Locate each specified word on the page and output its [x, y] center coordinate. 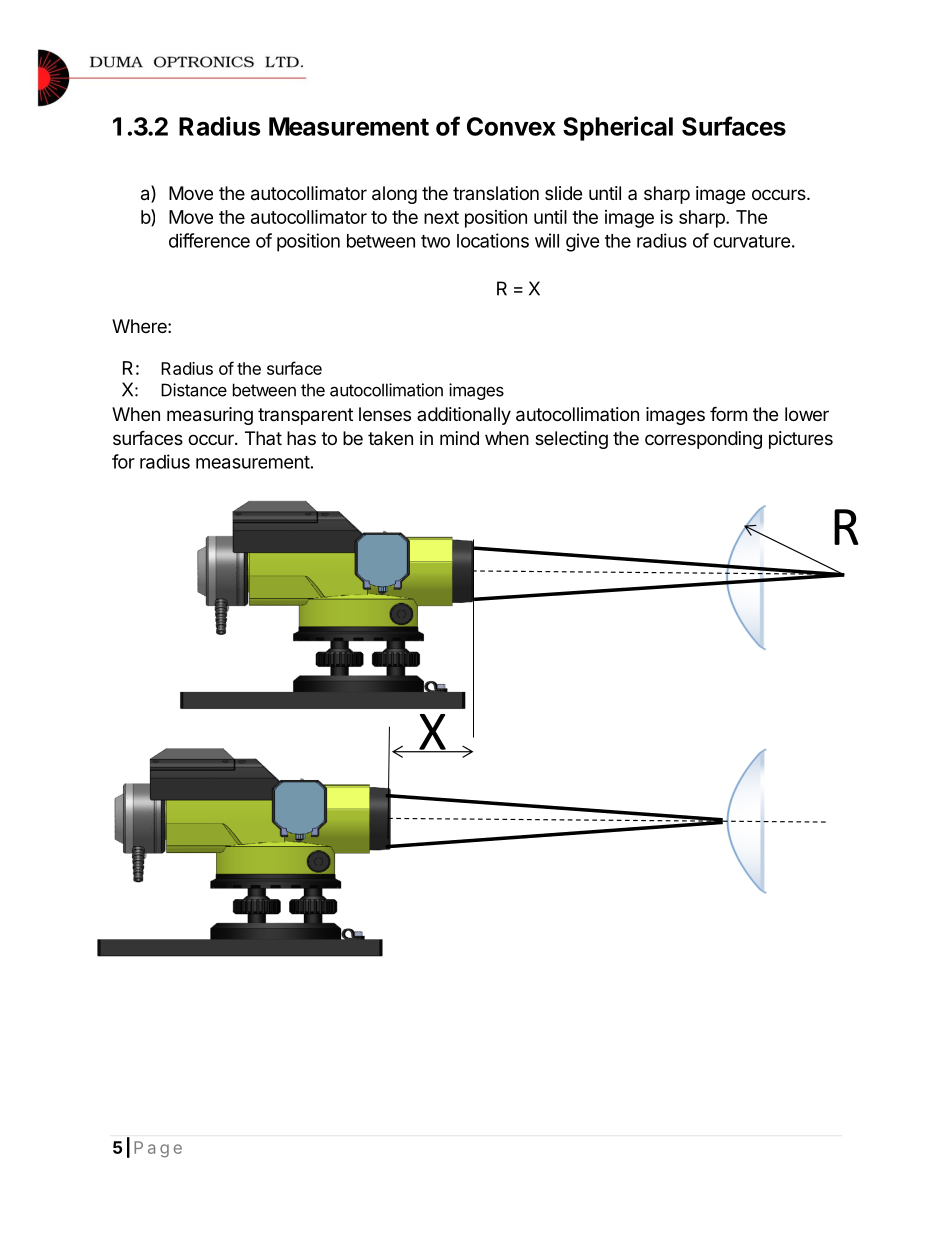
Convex [511, 126]
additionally [464, 416]
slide [563, 193]
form [728, 413]
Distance [194, 390]
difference [209, 240]
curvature [752, 241]
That [263, 438]
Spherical [618, 128]
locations [493, 240]
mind [459, 438]
